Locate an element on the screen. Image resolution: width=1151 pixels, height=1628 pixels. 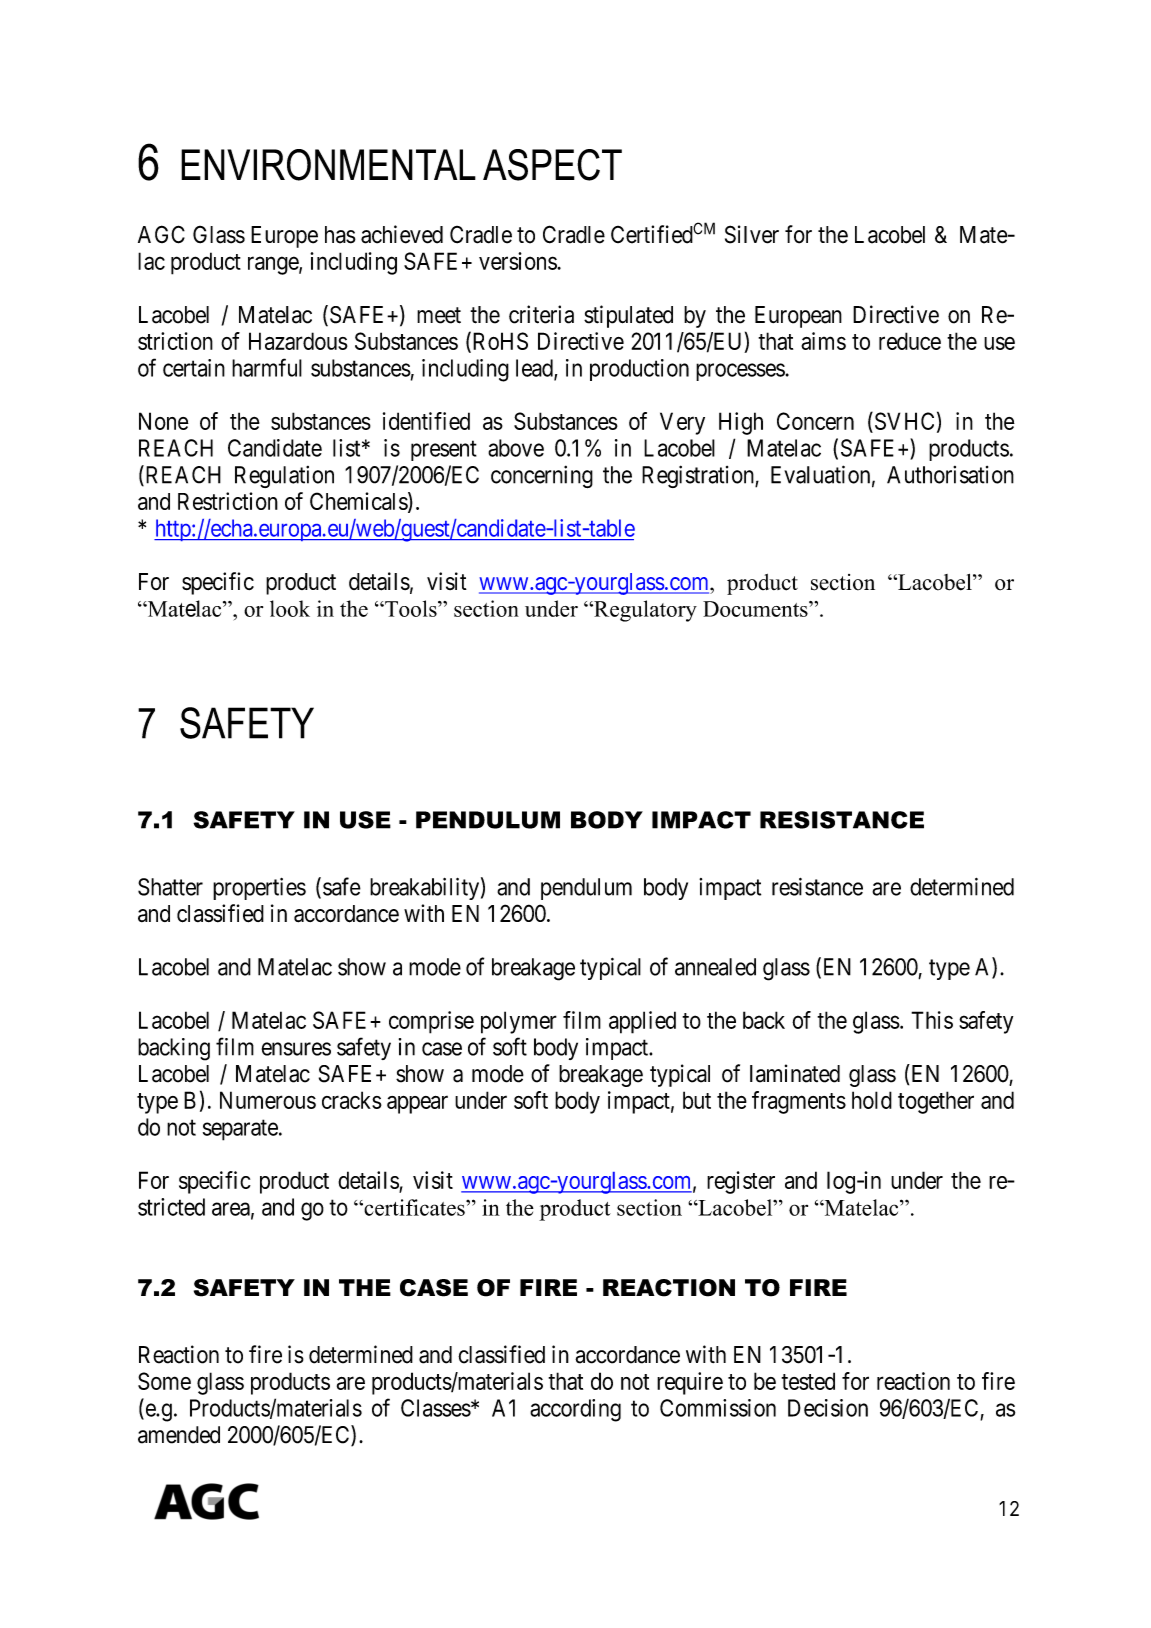
polymer is located at coordinates (519, 1022).
